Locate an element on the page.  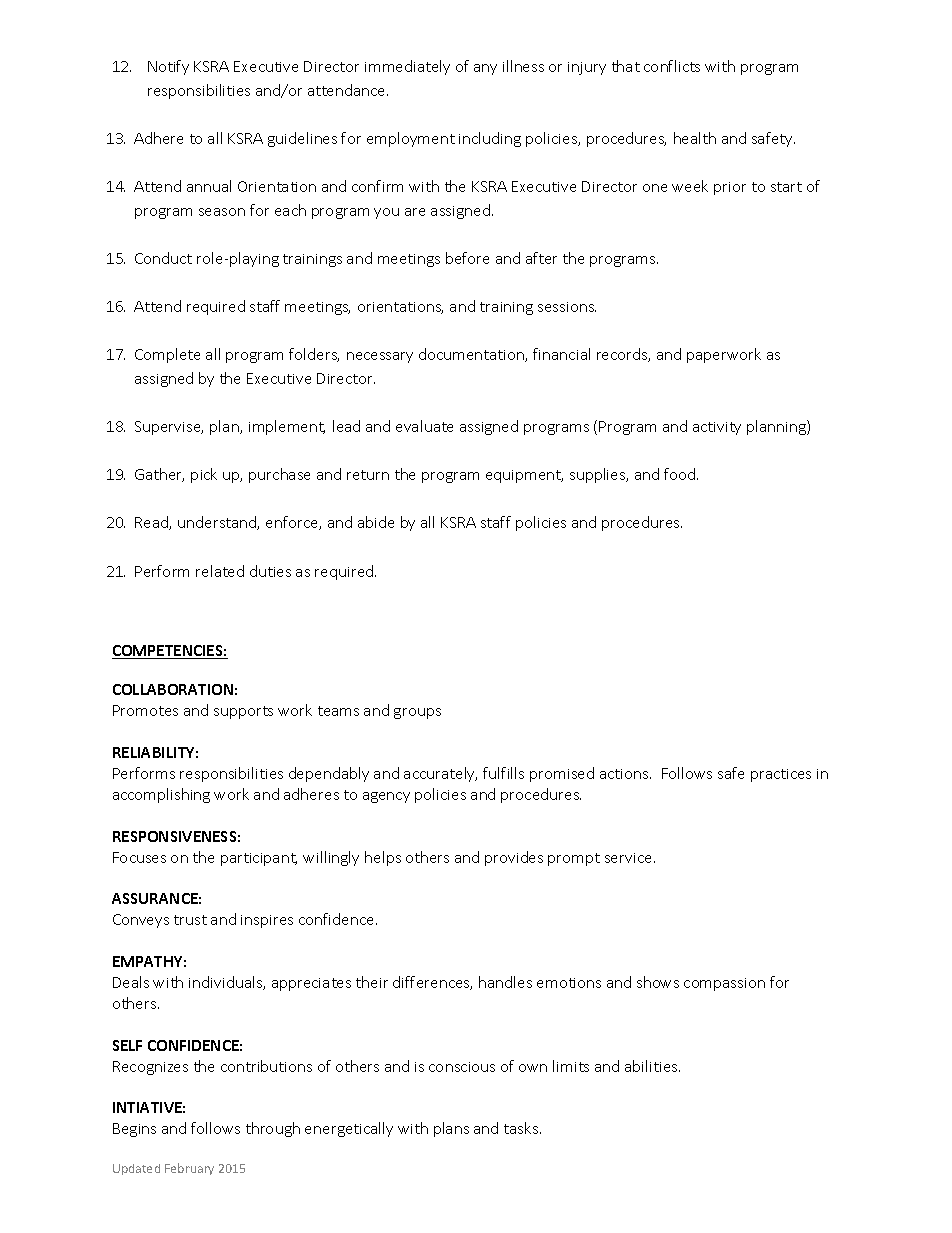
any is located at coordinates (485, 69).
